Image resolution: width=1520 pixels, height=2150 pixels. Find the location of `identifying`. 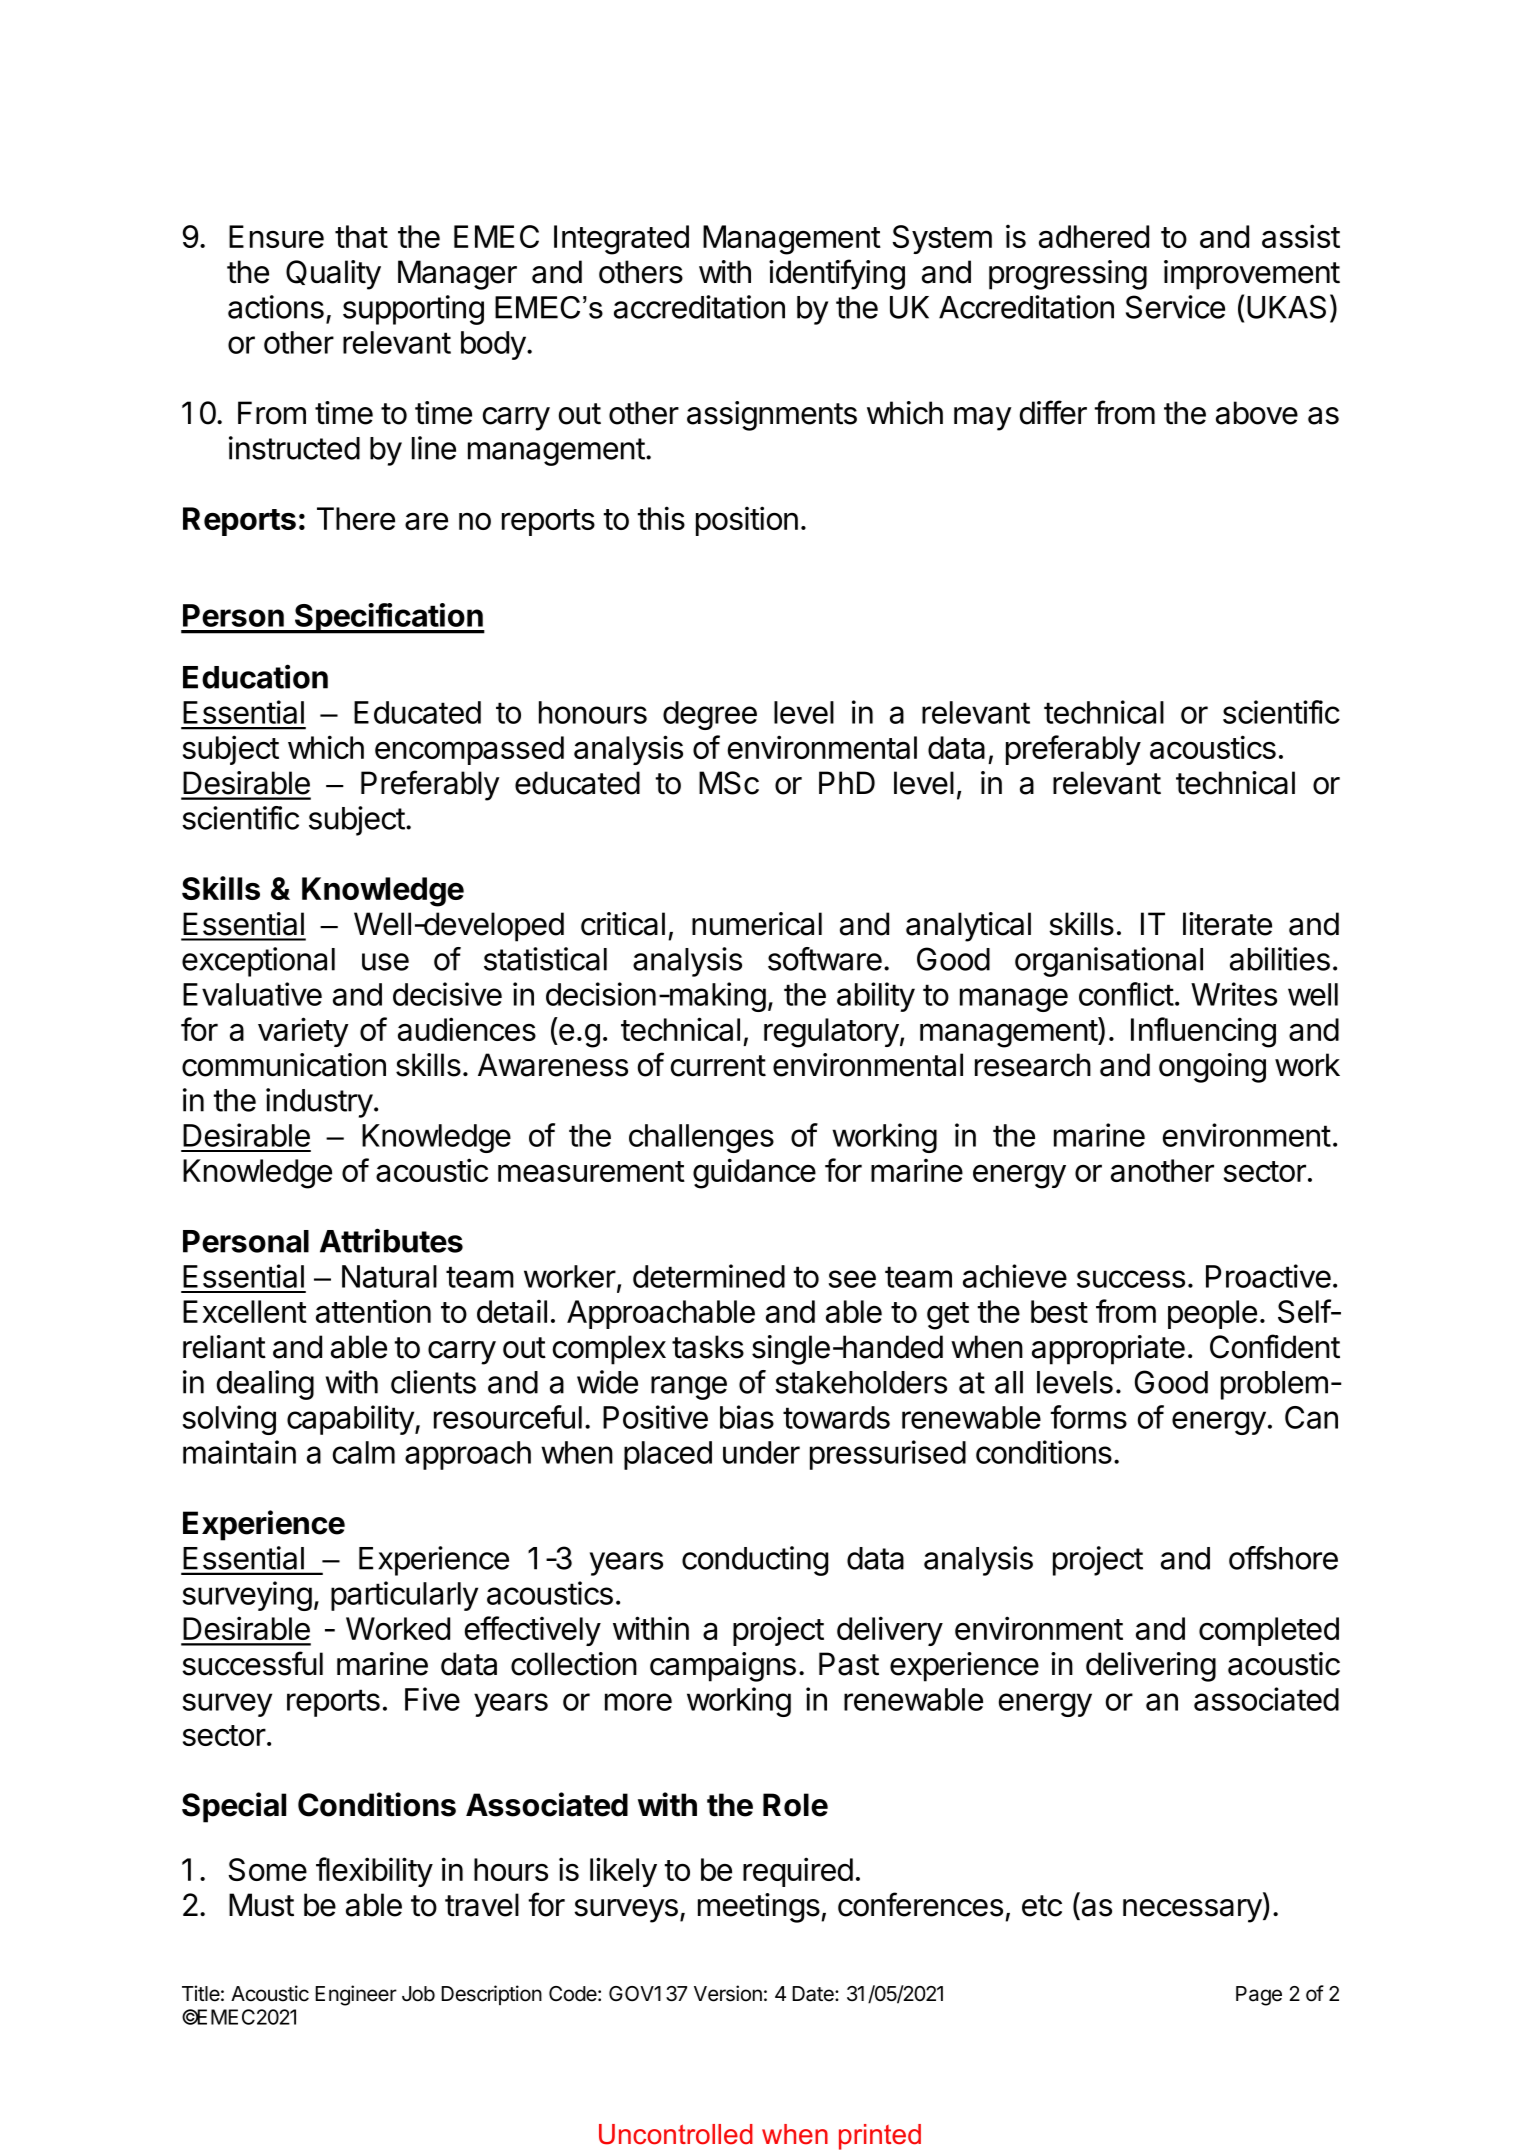

identifying is located at coordinates (837, 274).
